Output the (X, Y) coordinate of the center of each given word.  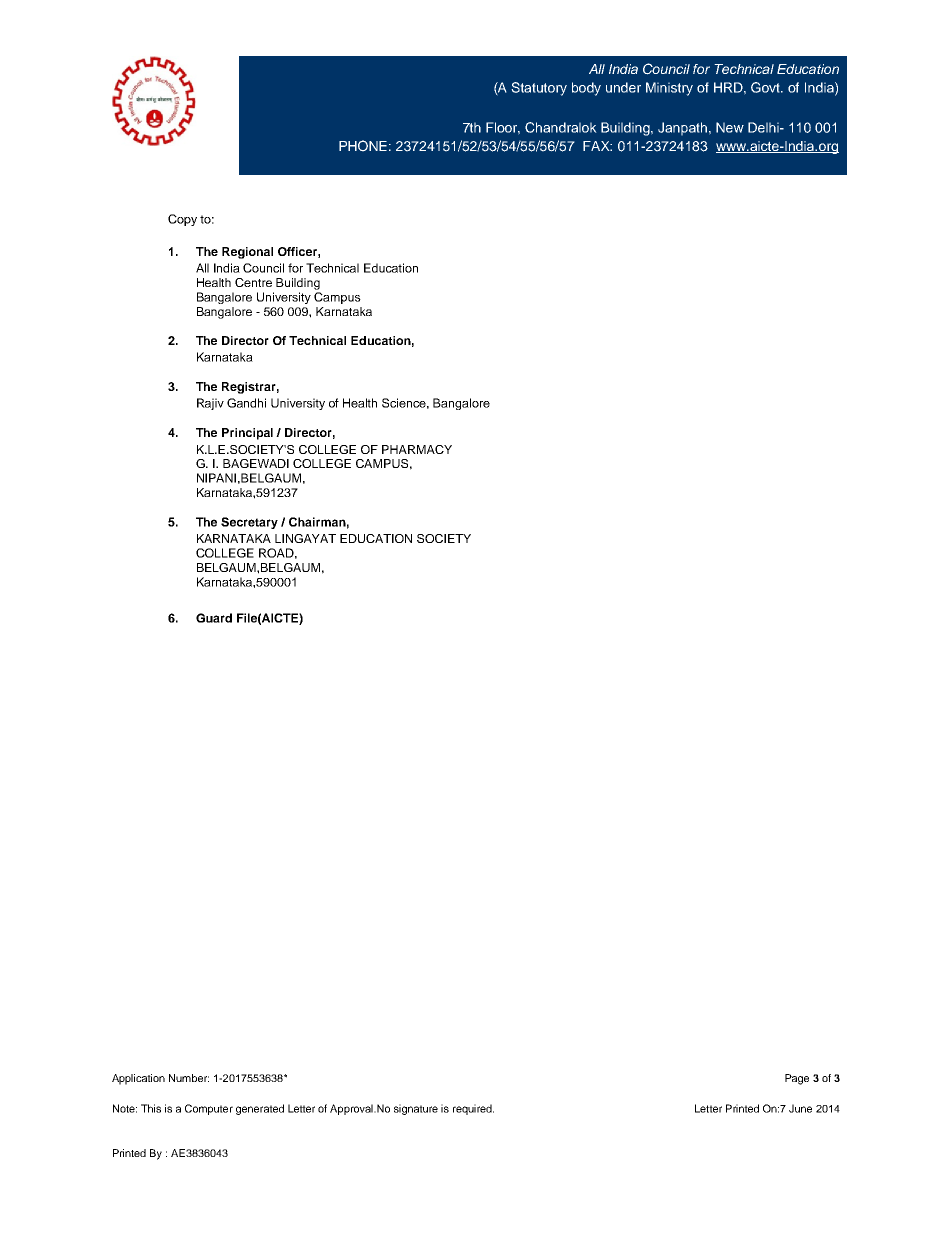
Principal (247, 434)
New (730, 127)
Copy (182, 220)
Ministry (669, 89)
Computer (209, 1109)
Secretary (249, 523)
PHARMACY (417, 449)
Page (797, 1079)
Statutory (539, 89)
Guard (214, 618)
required (473, 1109)
